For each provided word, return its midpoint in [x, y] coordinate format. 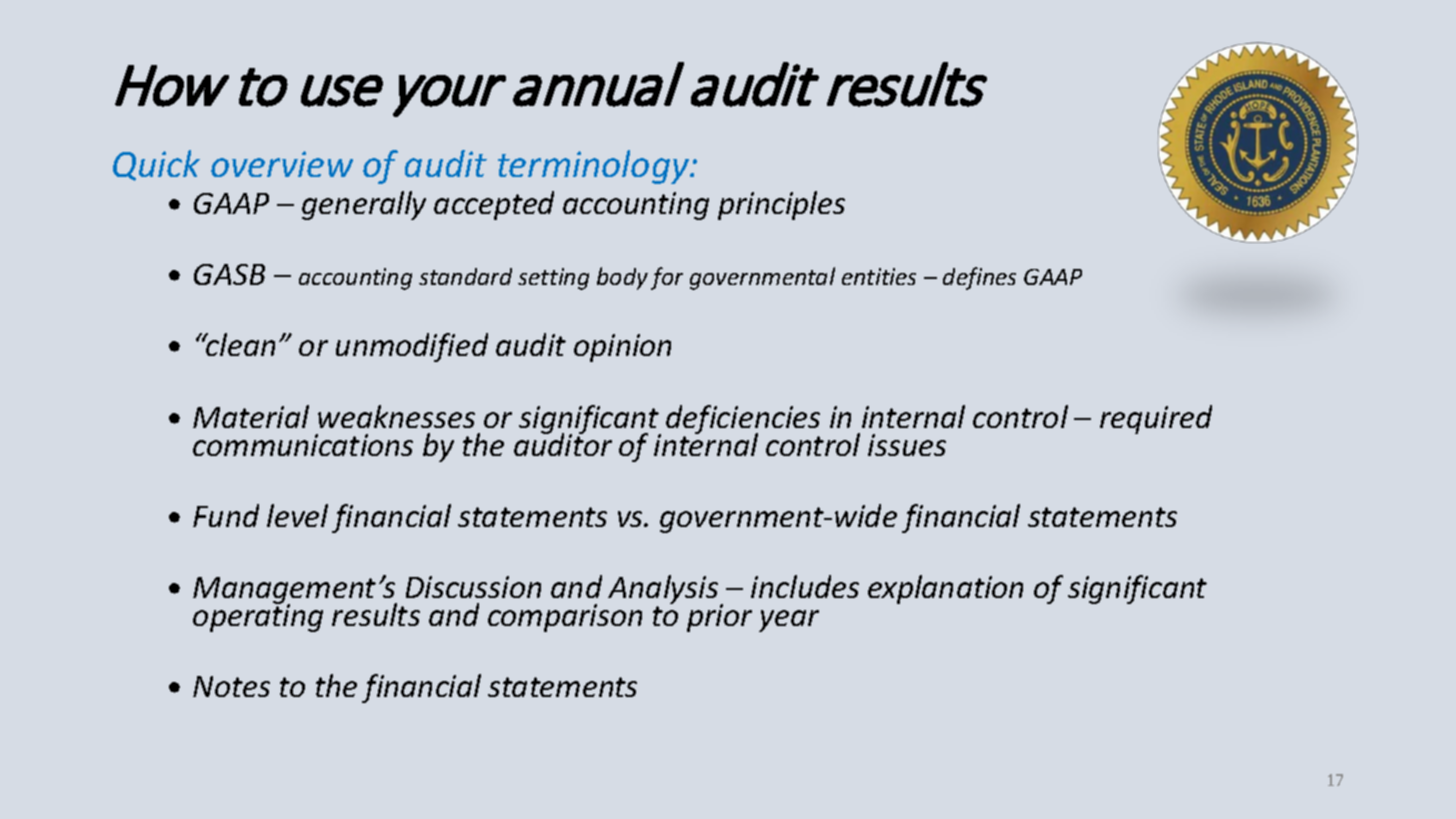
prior [719, 618]
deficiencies [743, 420]
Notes [231, 686]
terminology [595, 167]
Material [251, 416]
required [1156, 419]
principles [781, 205]
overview [282, 164]
